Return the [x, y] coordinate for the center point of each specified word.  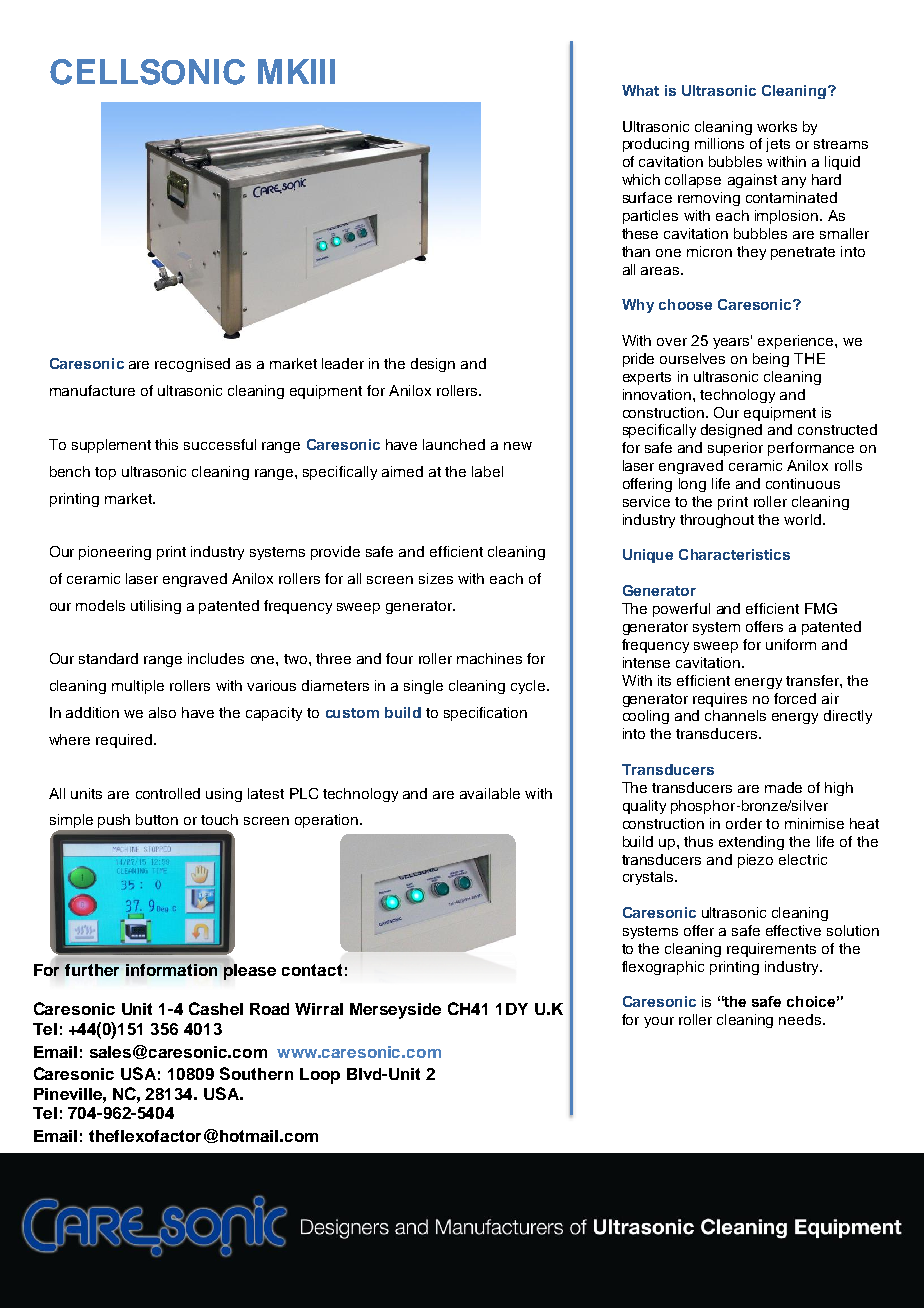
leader [343, 363]
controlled [168, 793]
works [777, 126]
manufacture [92, 390]
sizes [436, 578]
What [640, 90]
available [490, 793]
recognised [192, 365]
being [771, 360]
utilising [156, 607]
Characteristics [734, 554]
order [744, 823]
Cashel [216, 1008]
